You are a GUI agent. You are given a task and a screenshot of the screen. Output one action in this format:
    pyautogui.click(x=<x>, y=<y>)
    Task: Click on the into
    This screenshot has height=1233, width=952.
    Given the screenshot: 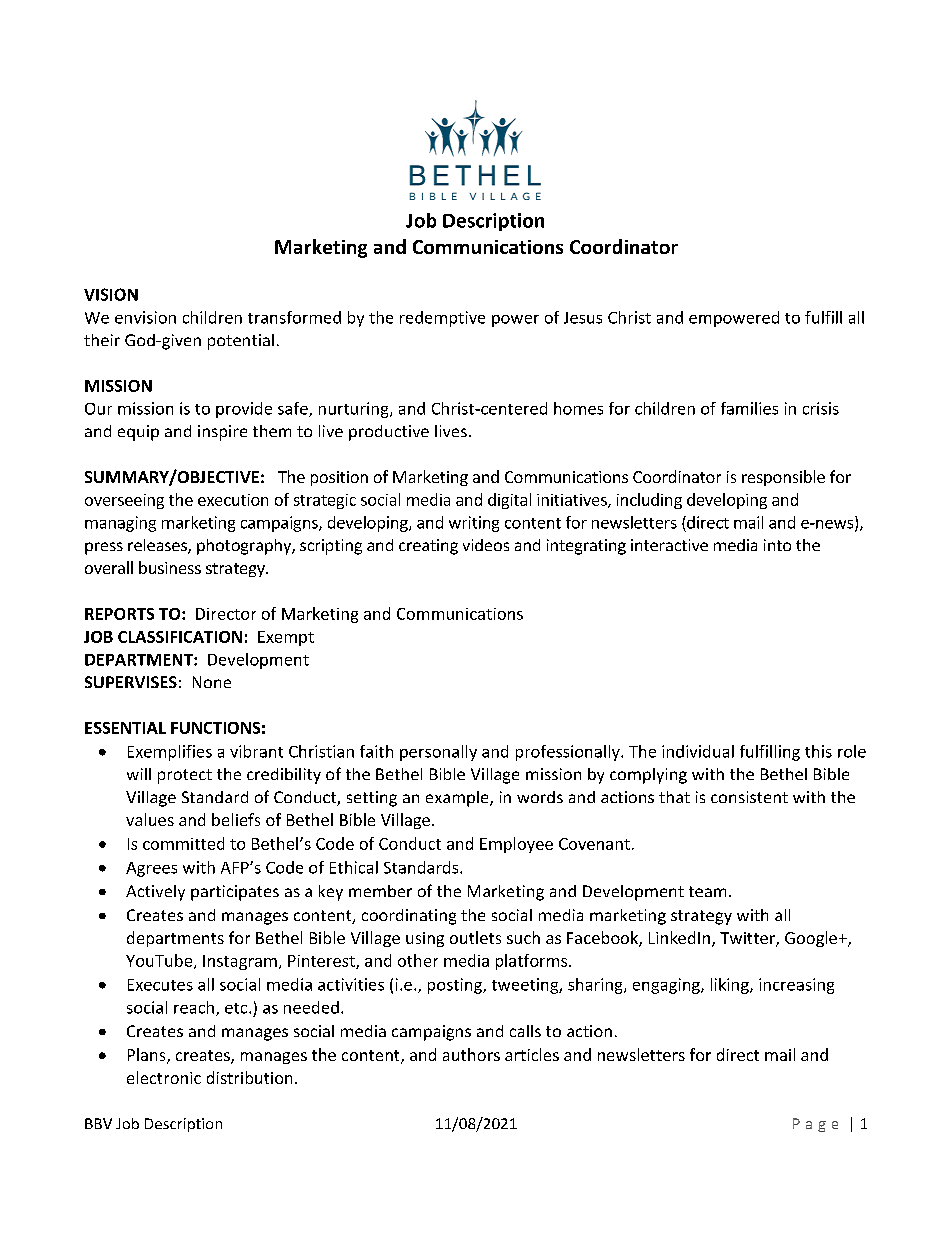 What is the action you would take?
    pyautogui.click(x=777, y=545)
